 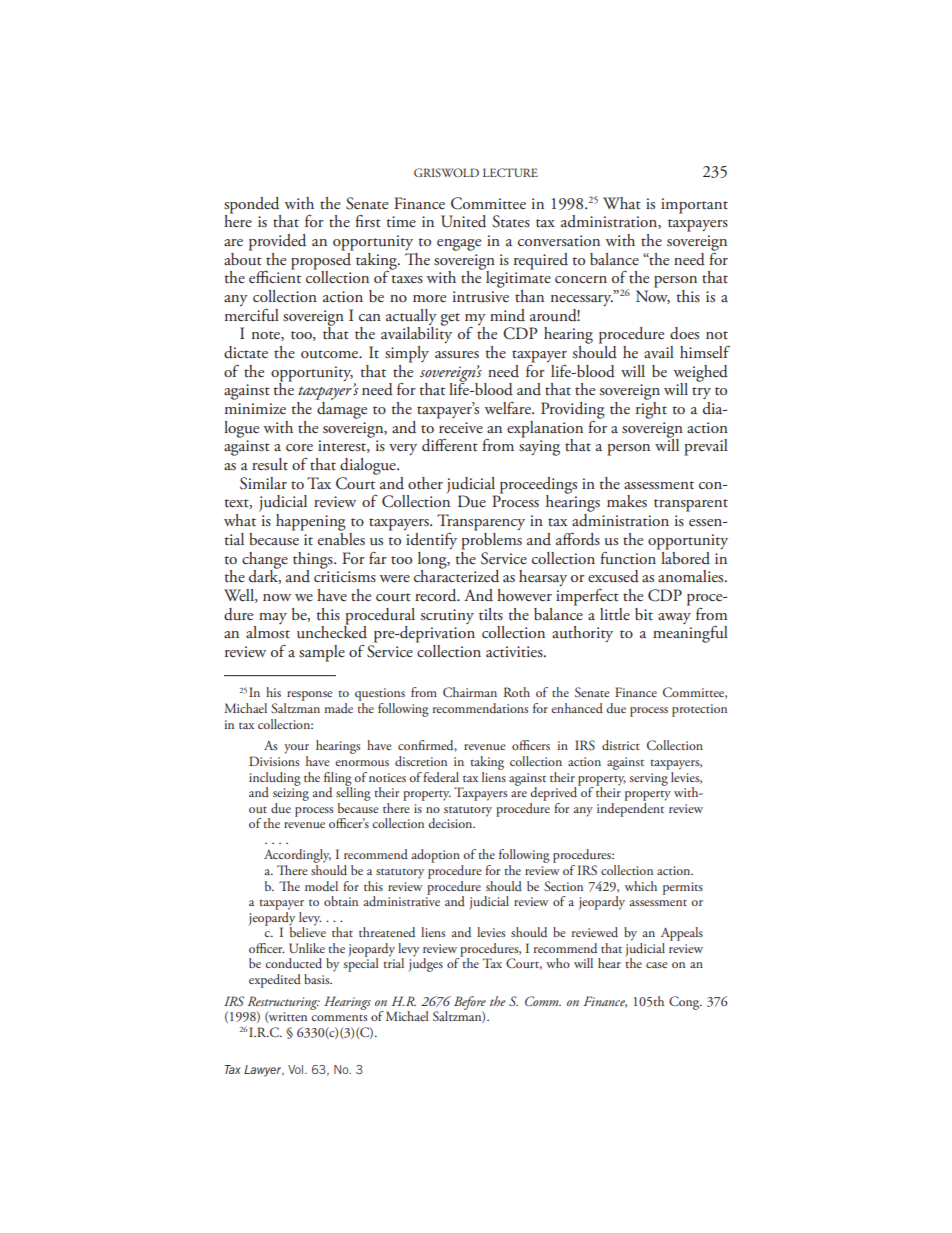 I want to click on important, so click(x=694, y=206).
